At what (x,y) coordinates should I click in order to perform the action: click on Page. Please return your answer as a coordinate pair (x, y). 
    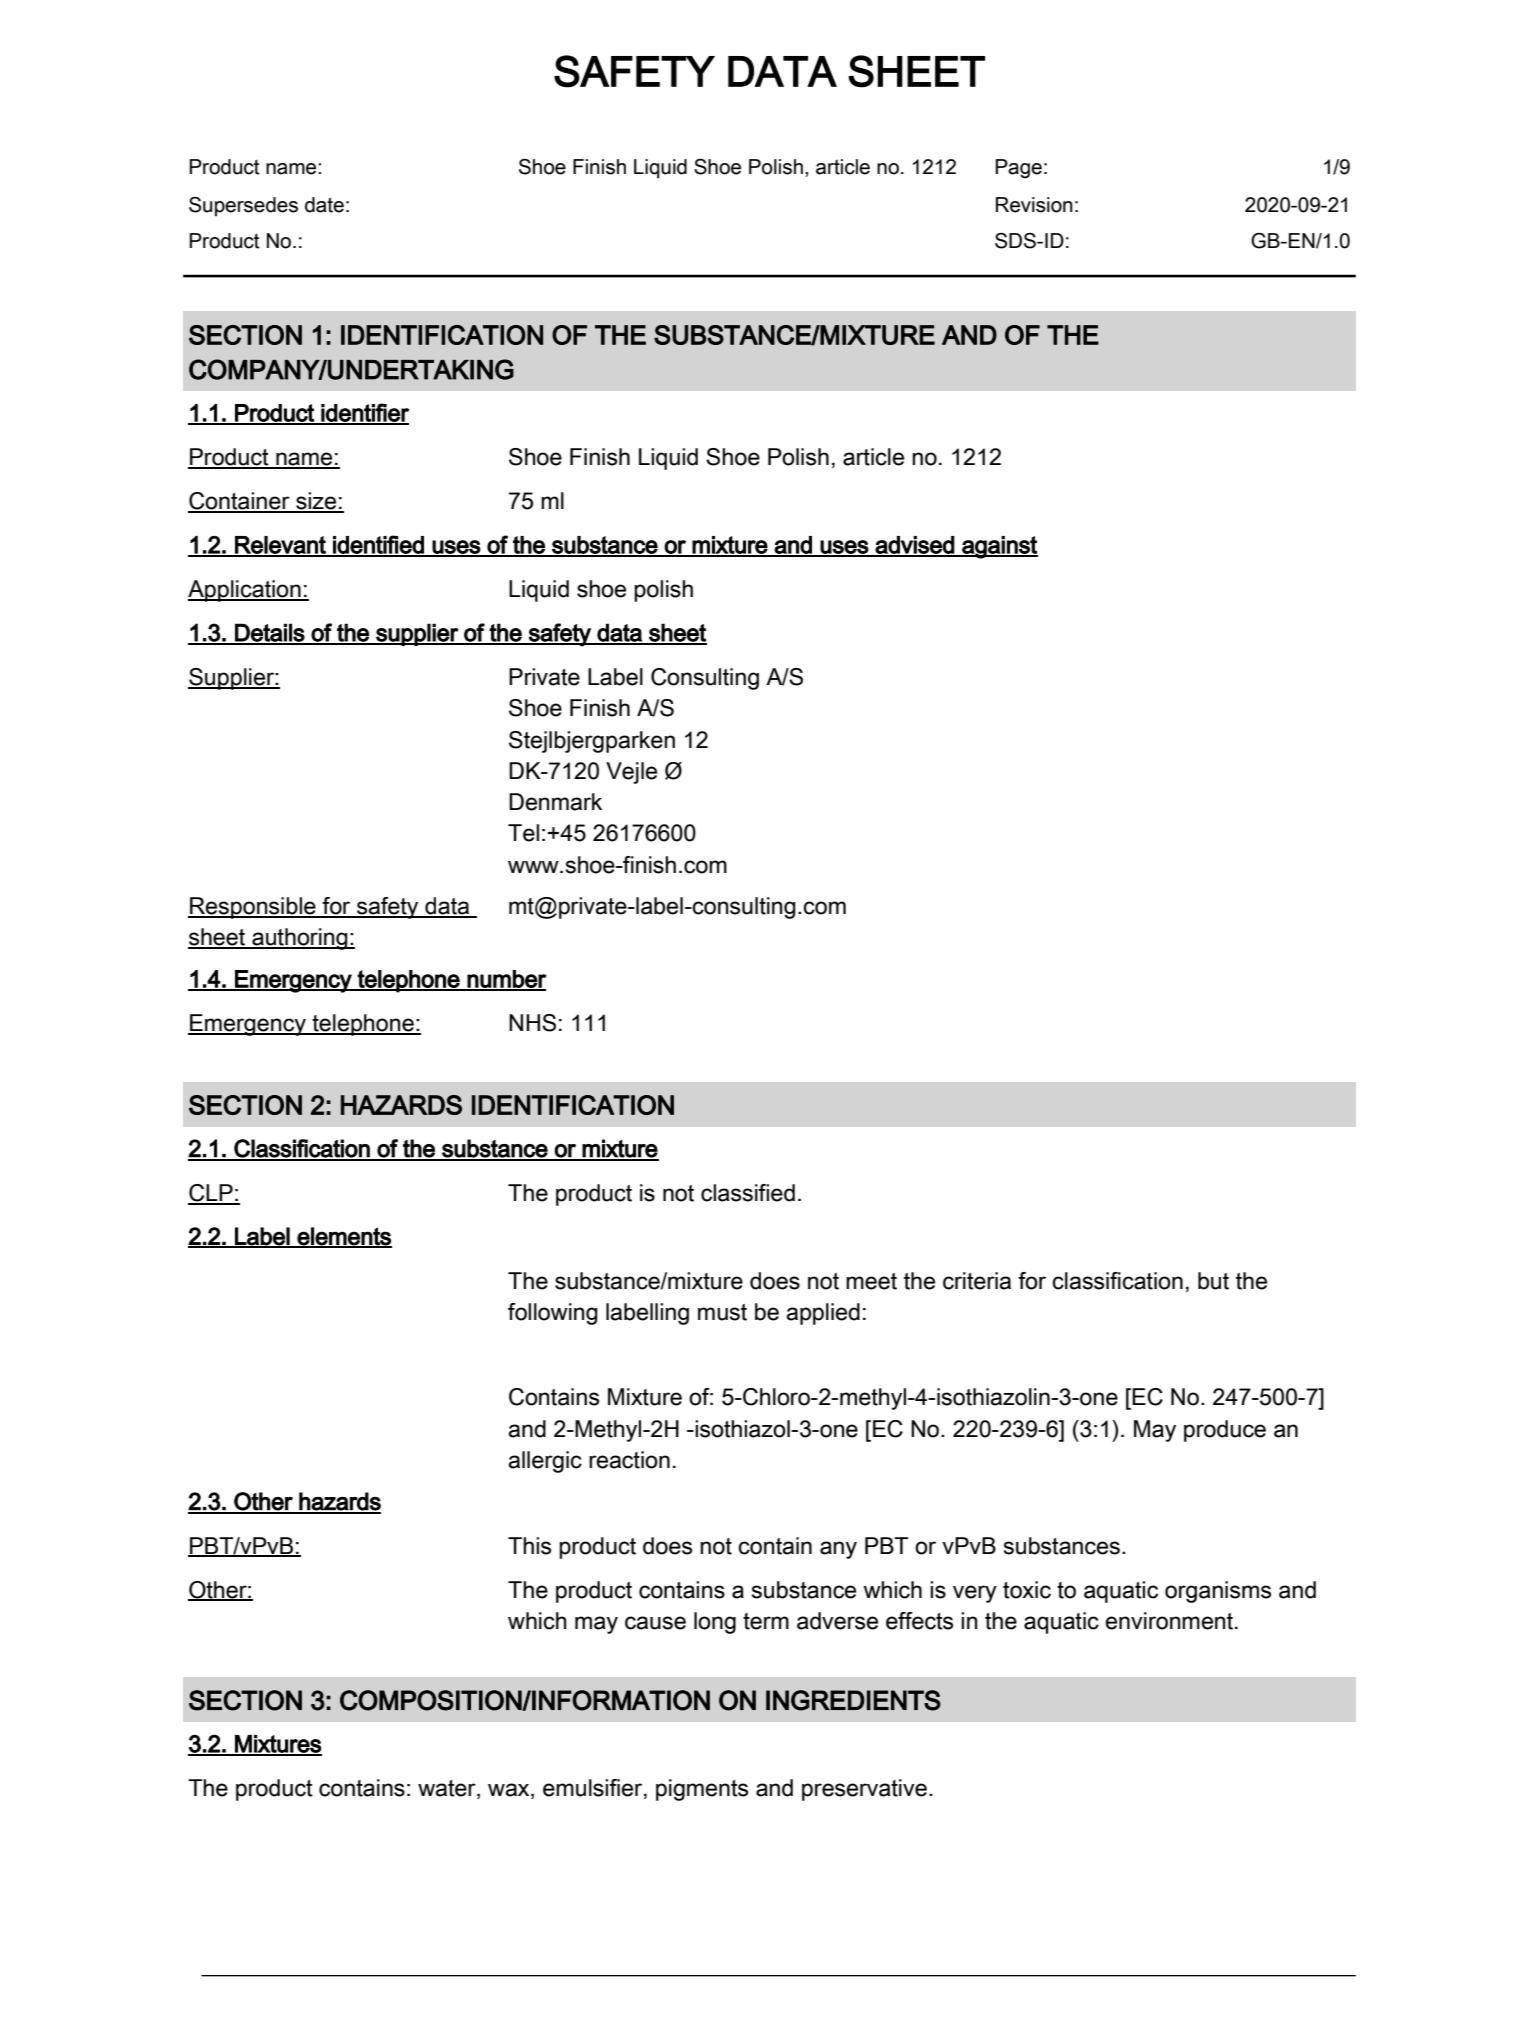
    Looking at the image, I should click on (1018, 169).
